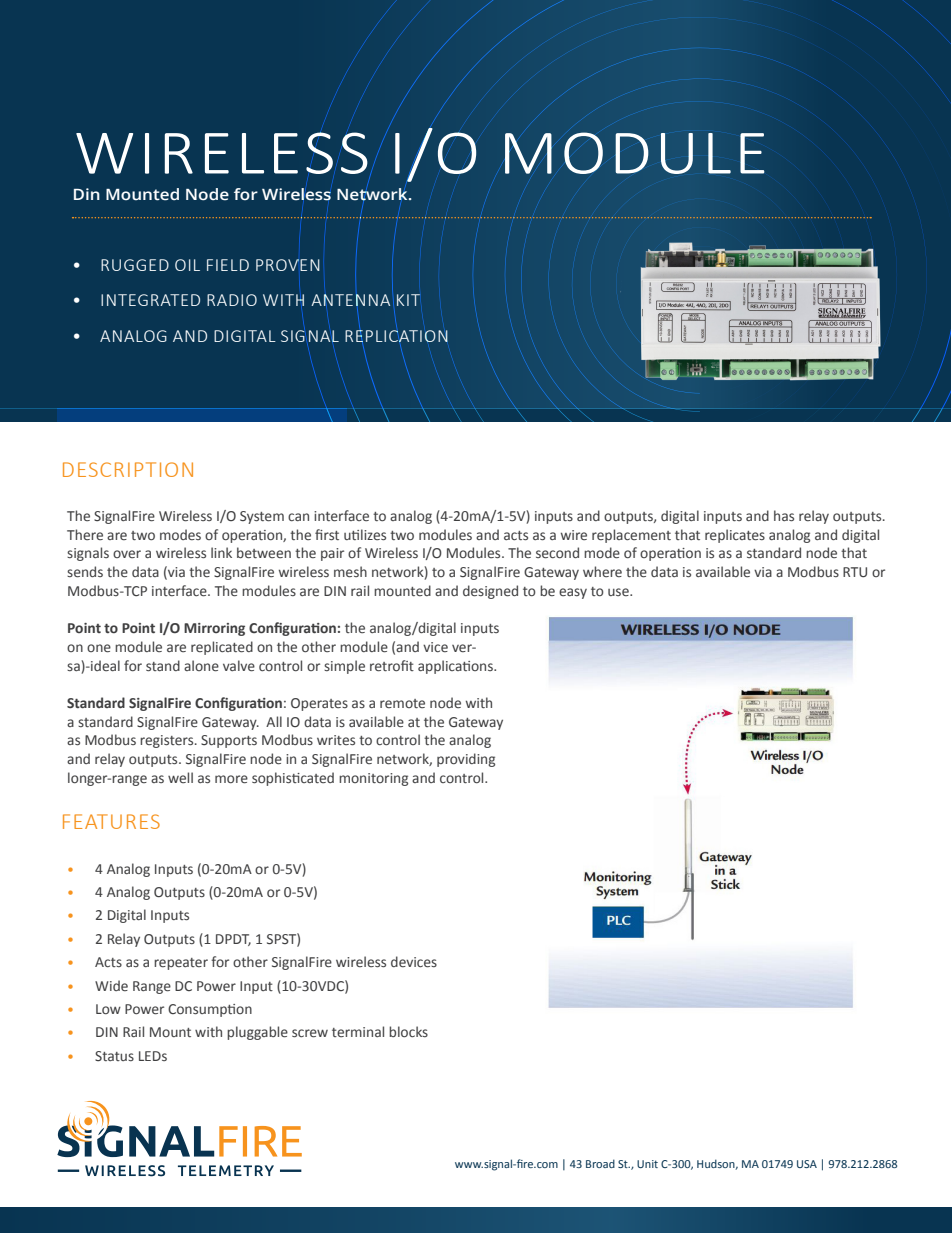 The width and height of the page is (952, 1233). I want to click on Broad, so click(600, 1163).
